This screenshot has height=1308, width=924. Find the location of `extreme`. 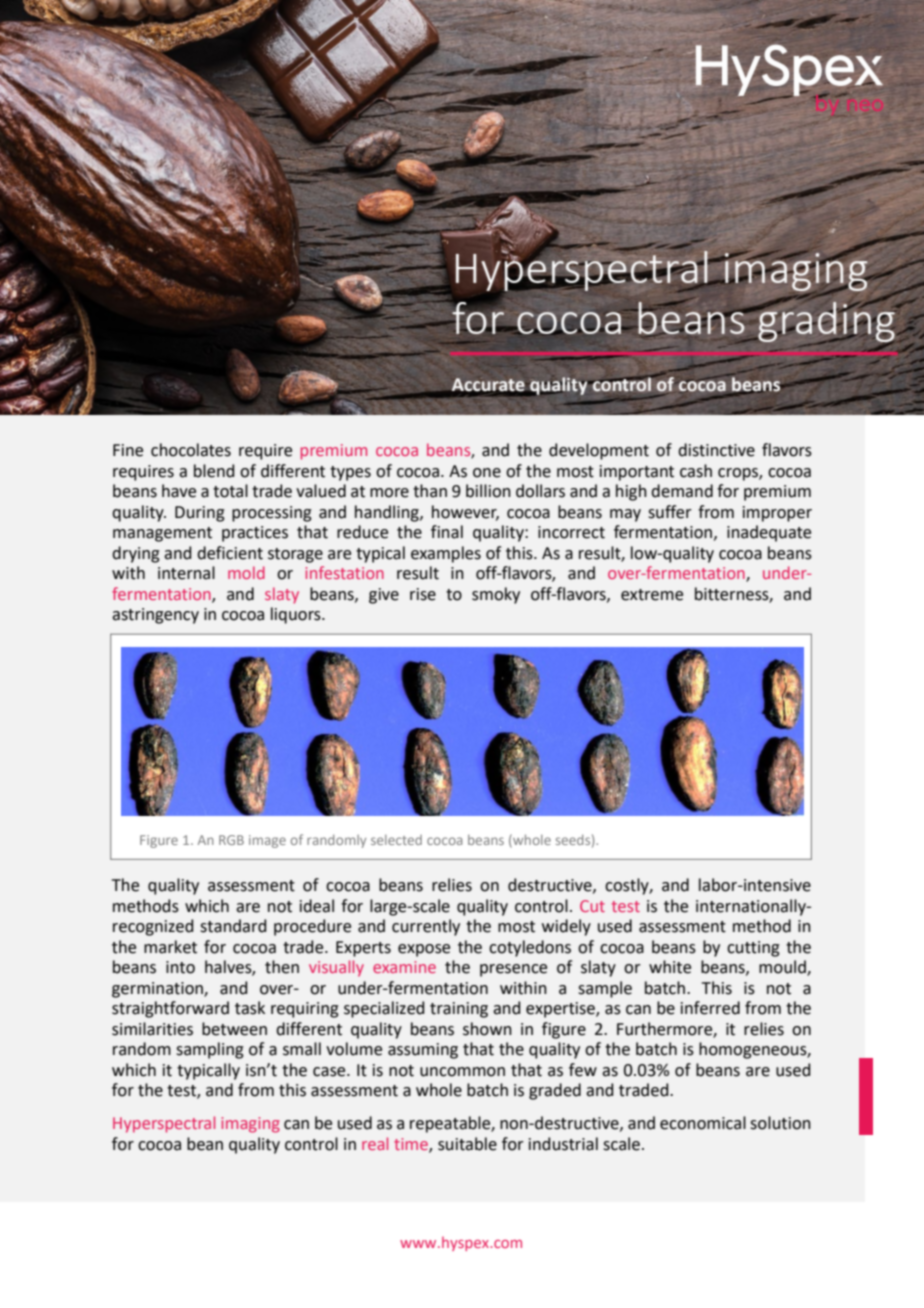

extreme is located at coordinates (652, 595).
